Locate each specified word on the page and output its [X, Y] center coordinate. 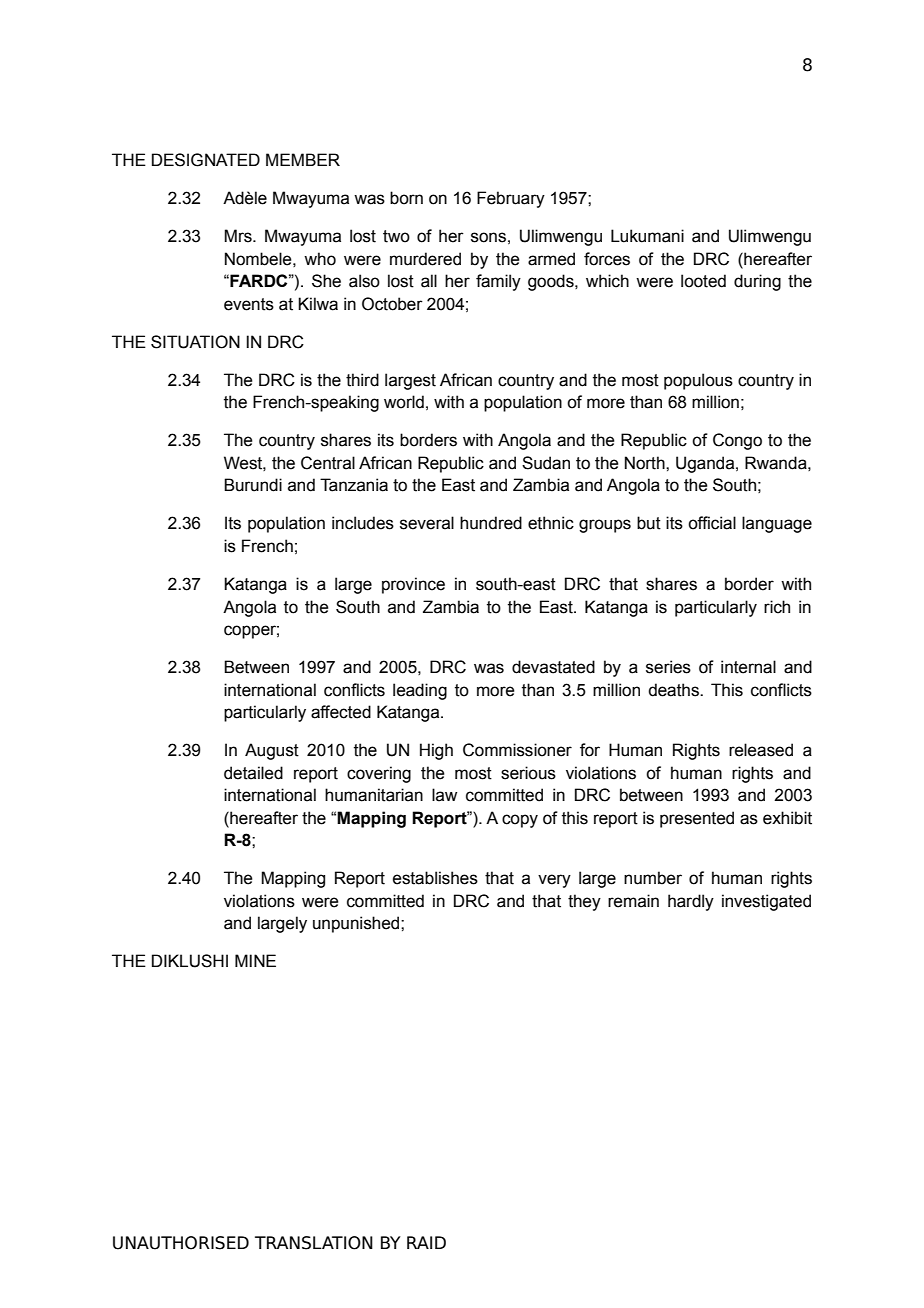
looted [703, 281]
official [712, 523]
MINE [255, 960]
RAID [426, 1242]
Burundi [253, 485]
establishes [435, 878]
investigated [766, 902]
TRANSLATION [314, 1243]
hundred [491, 523]
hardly [691, 902]
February [511, 199]
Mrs [239, 236]
